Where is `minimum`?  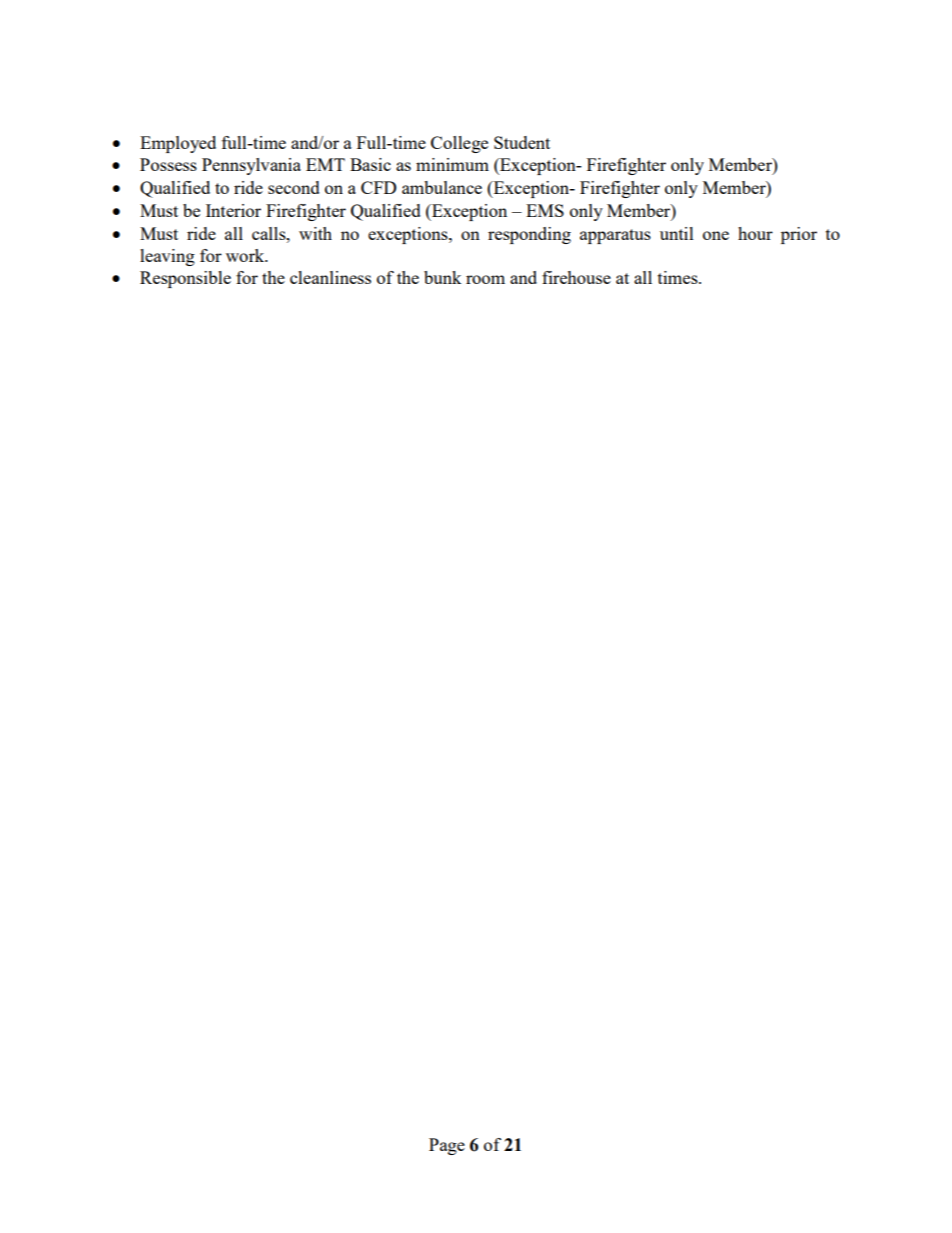 minimum is located at coordinates (452, 164).
